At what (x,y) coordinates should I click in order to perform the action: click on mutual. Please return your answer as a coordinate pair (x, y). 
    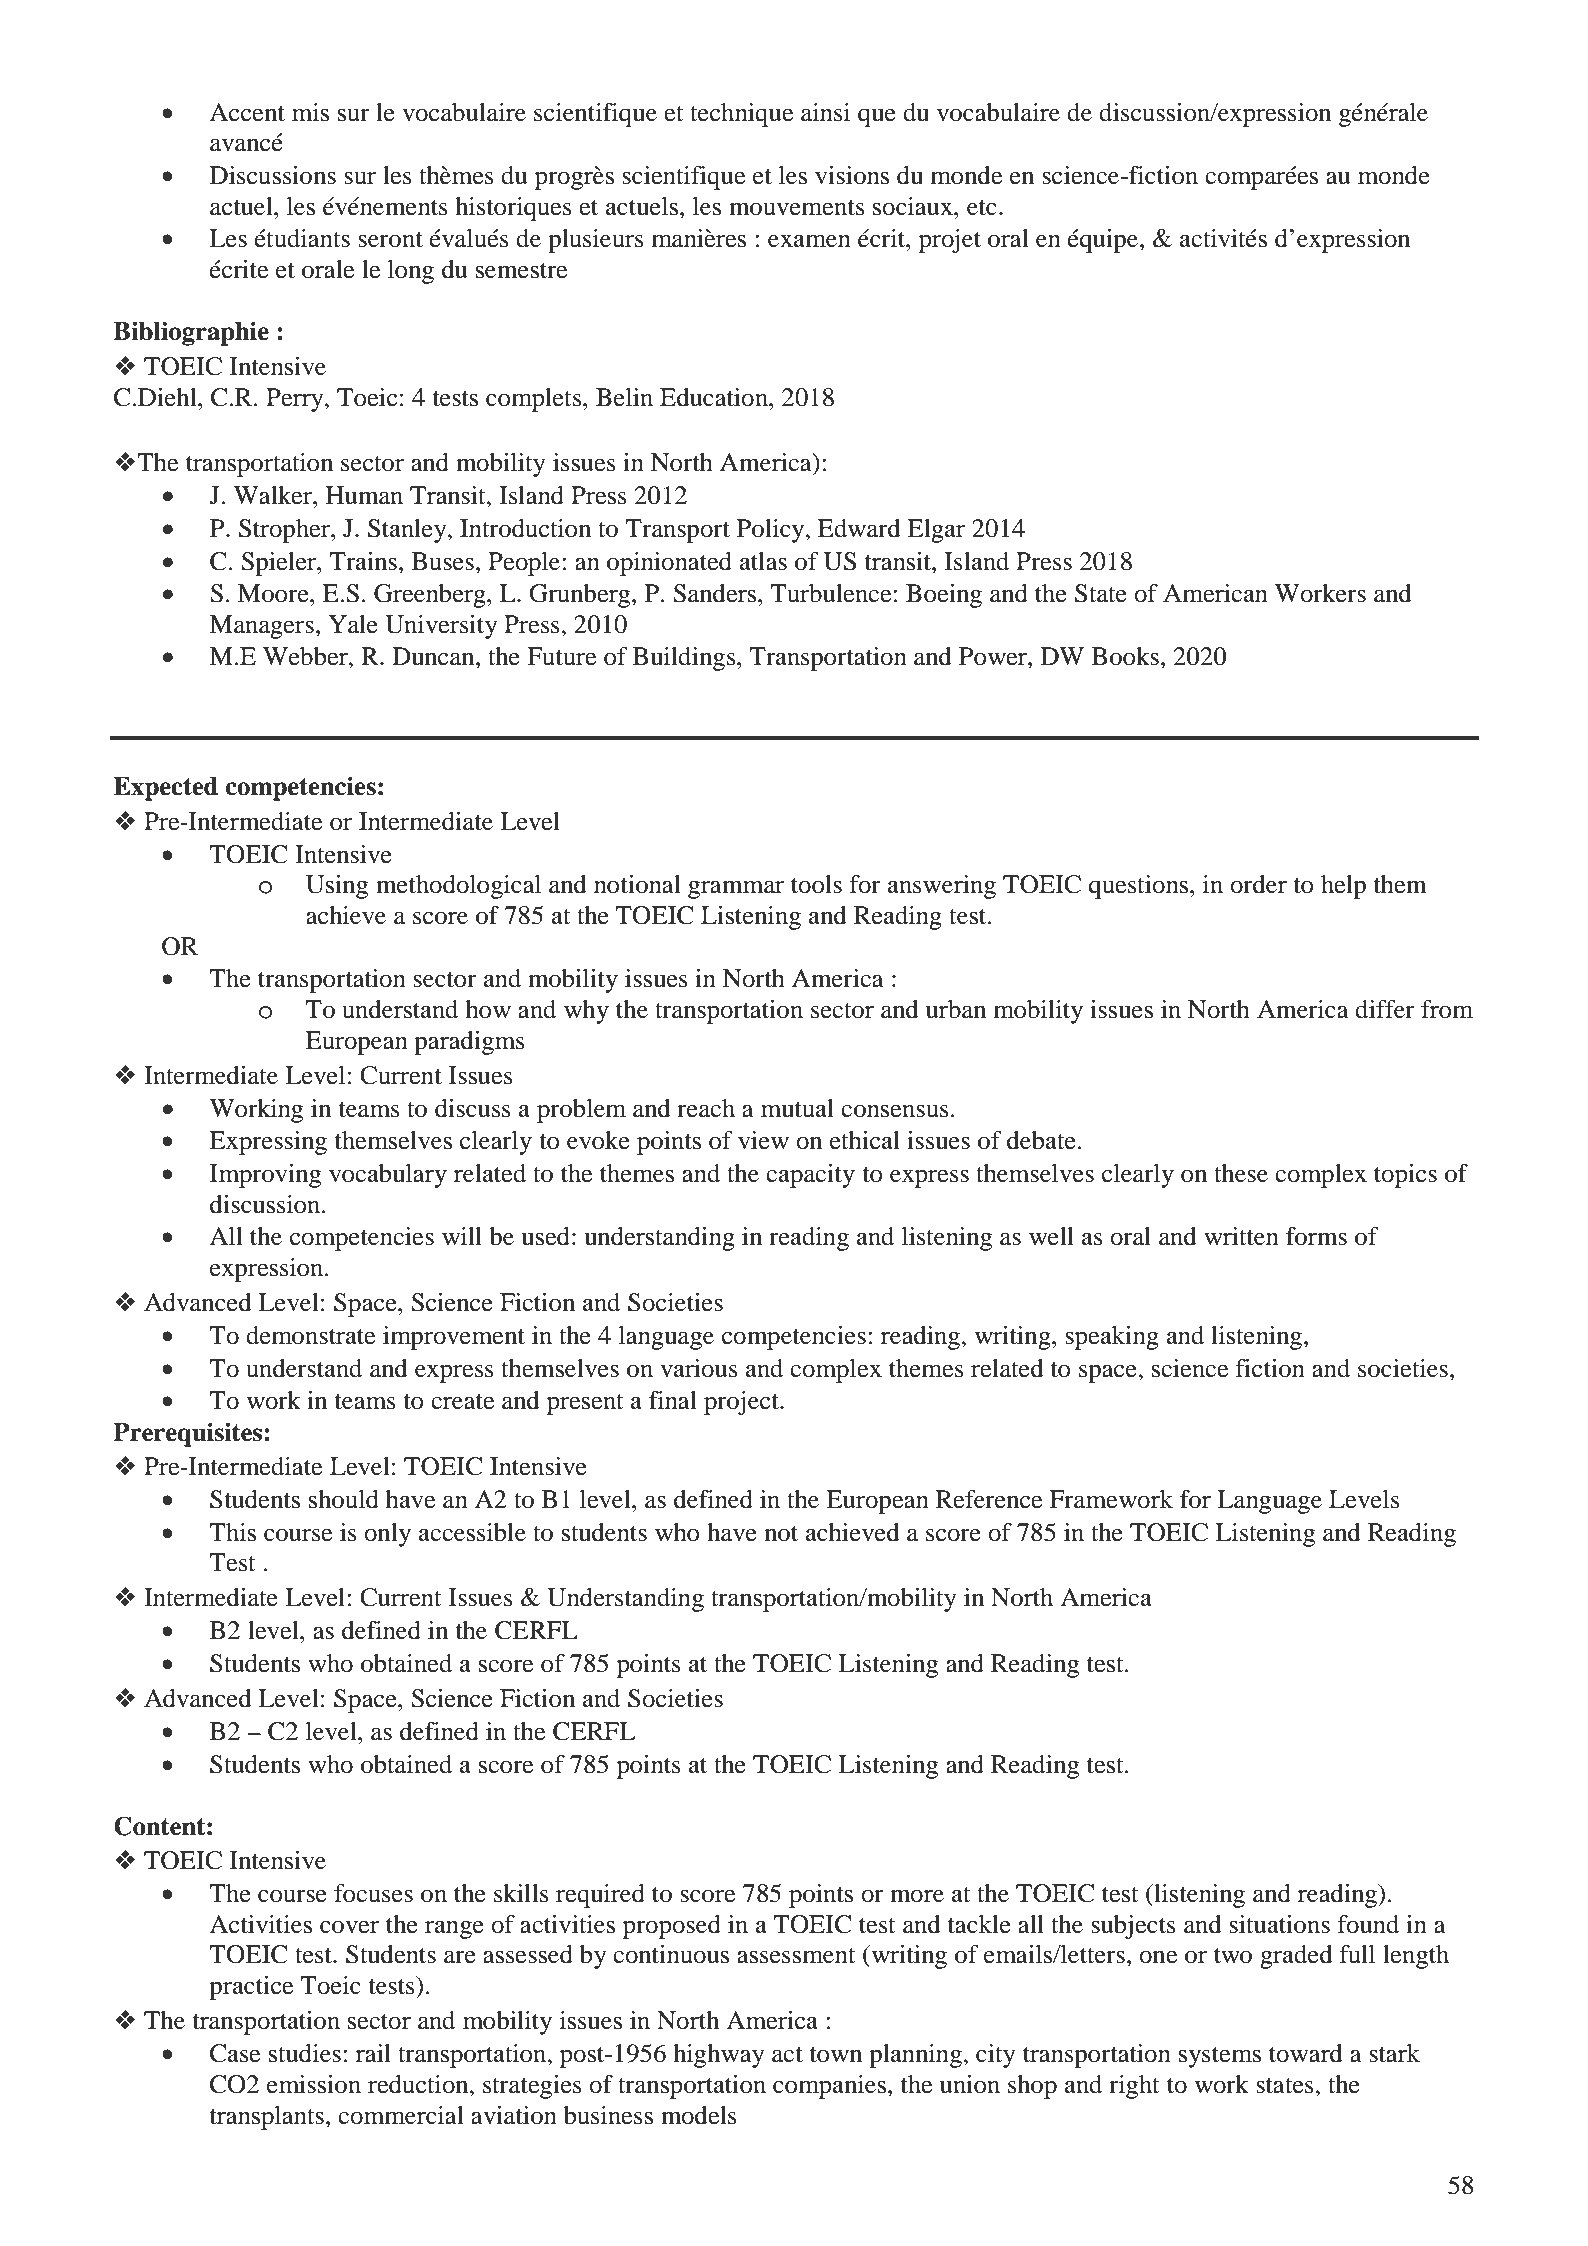
    Looking at the image, I should click on (797, 1108).
